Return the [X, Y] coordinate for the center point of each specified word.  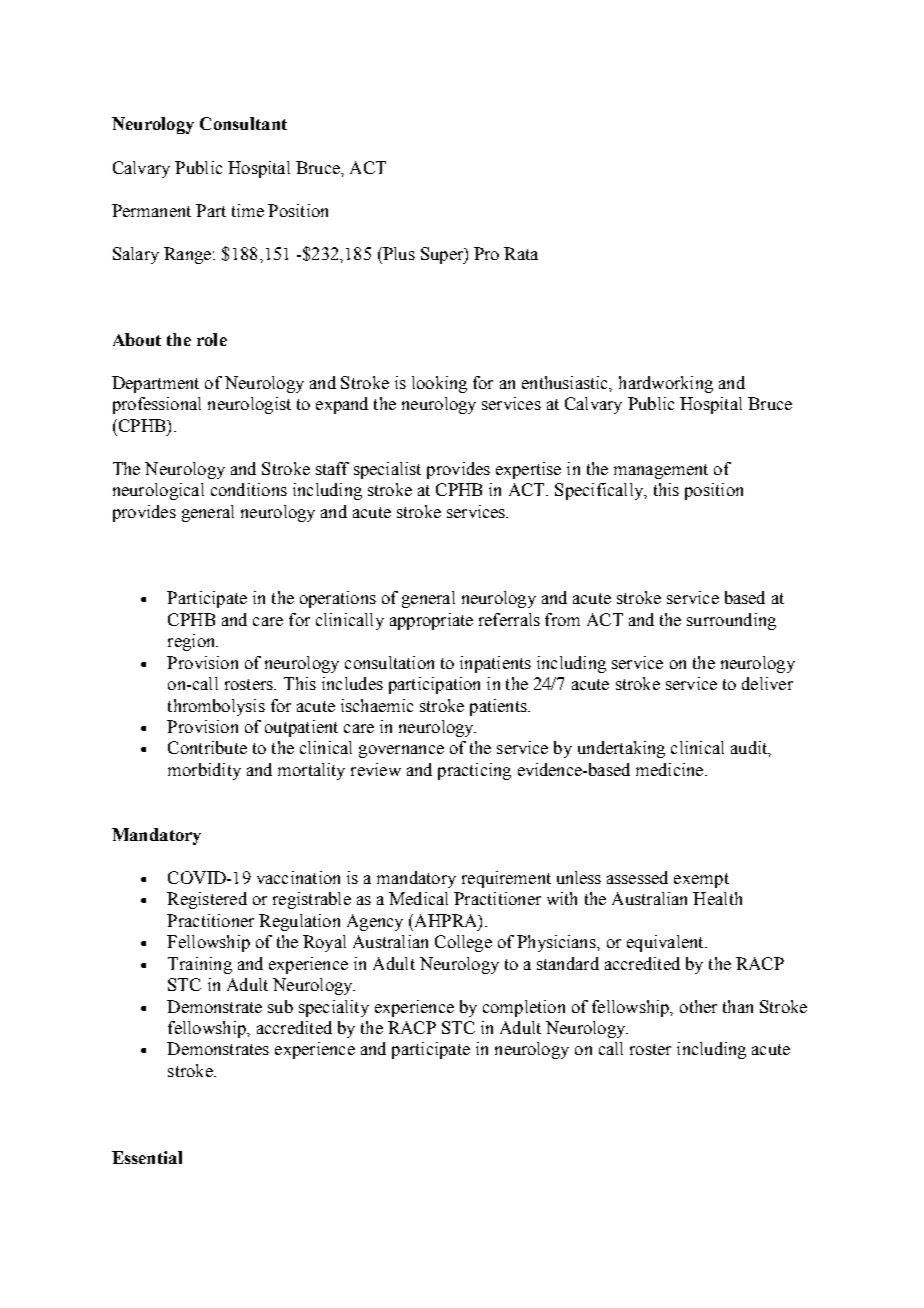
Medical [418, 898]
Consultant [243, 123]
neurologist [249, 405]
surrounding [731, 621]
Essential [147, 1157]
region [193, 642]
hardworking [666, 384]
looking [439, 384]
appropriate [431, 621]
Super [443, 255]
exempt [701, 880]
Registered [207, 900]
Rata [521, 253]
